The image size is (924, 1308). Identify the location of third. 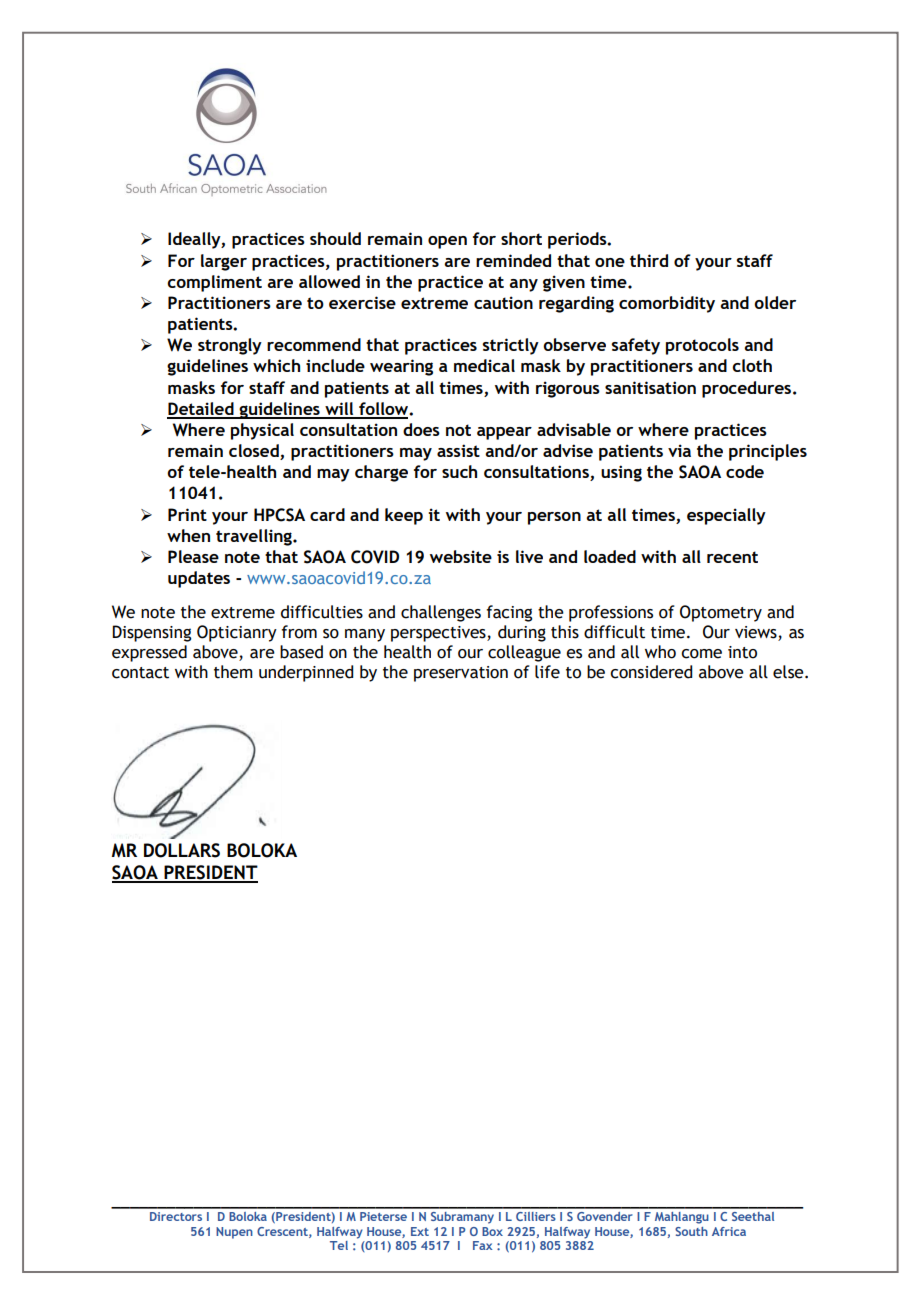
(649, 260).
